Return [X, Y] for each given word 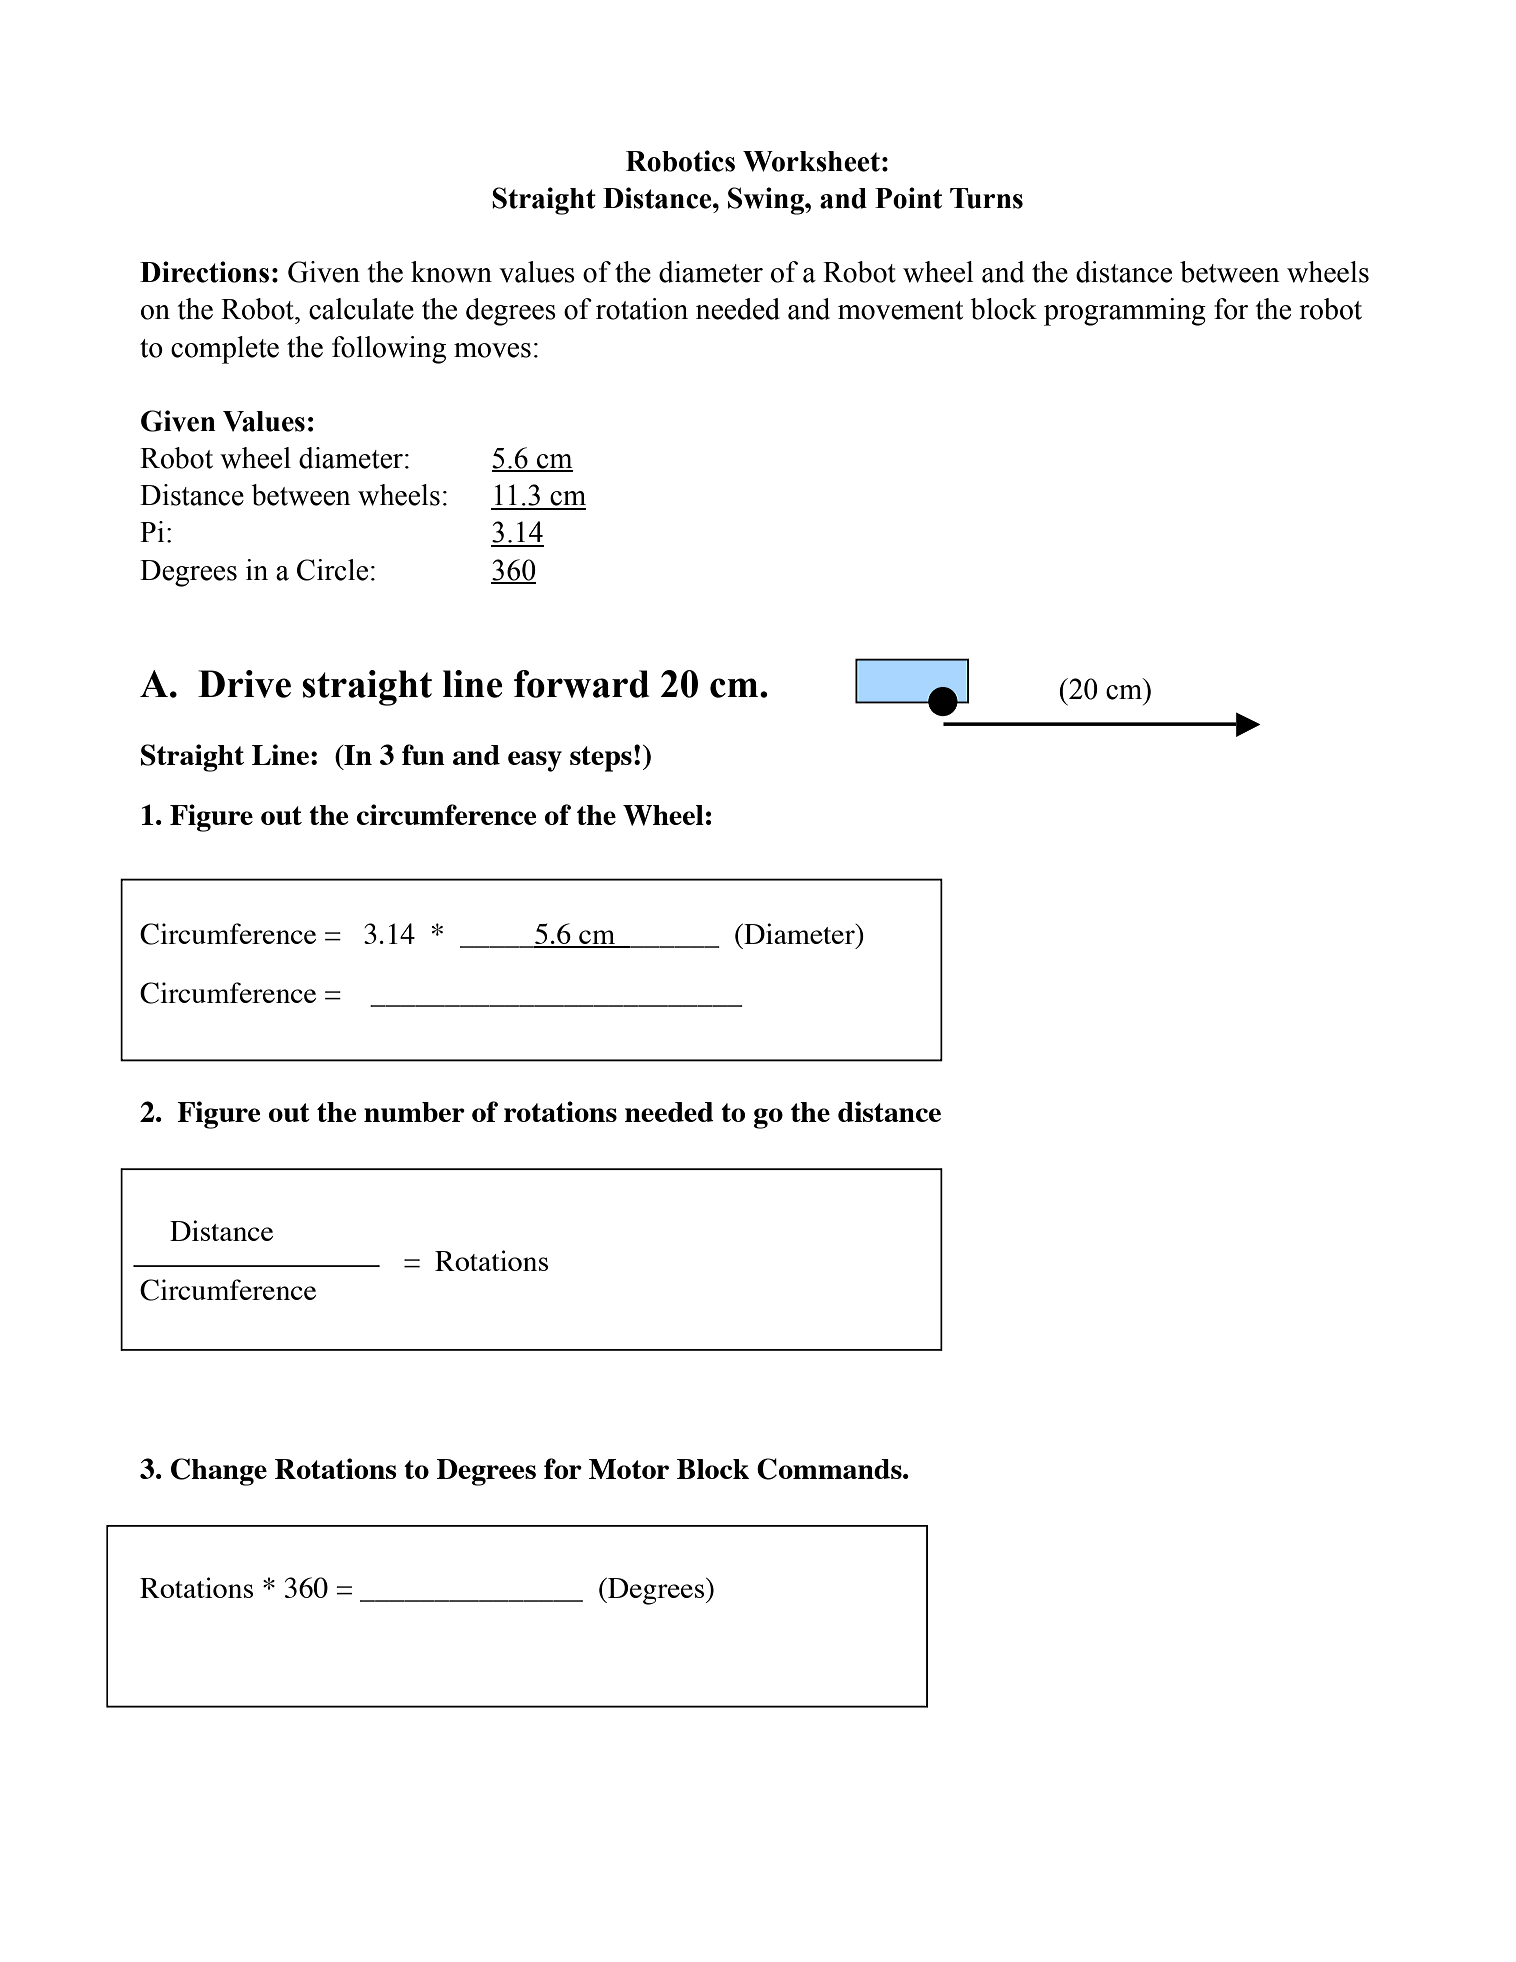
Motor [629, 1469]
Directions [204, 272]
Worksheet [811, 161]
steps [601, 759]
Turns [986, 198]
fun [423, 754]
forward [581, 684]
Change [219, 1472]
